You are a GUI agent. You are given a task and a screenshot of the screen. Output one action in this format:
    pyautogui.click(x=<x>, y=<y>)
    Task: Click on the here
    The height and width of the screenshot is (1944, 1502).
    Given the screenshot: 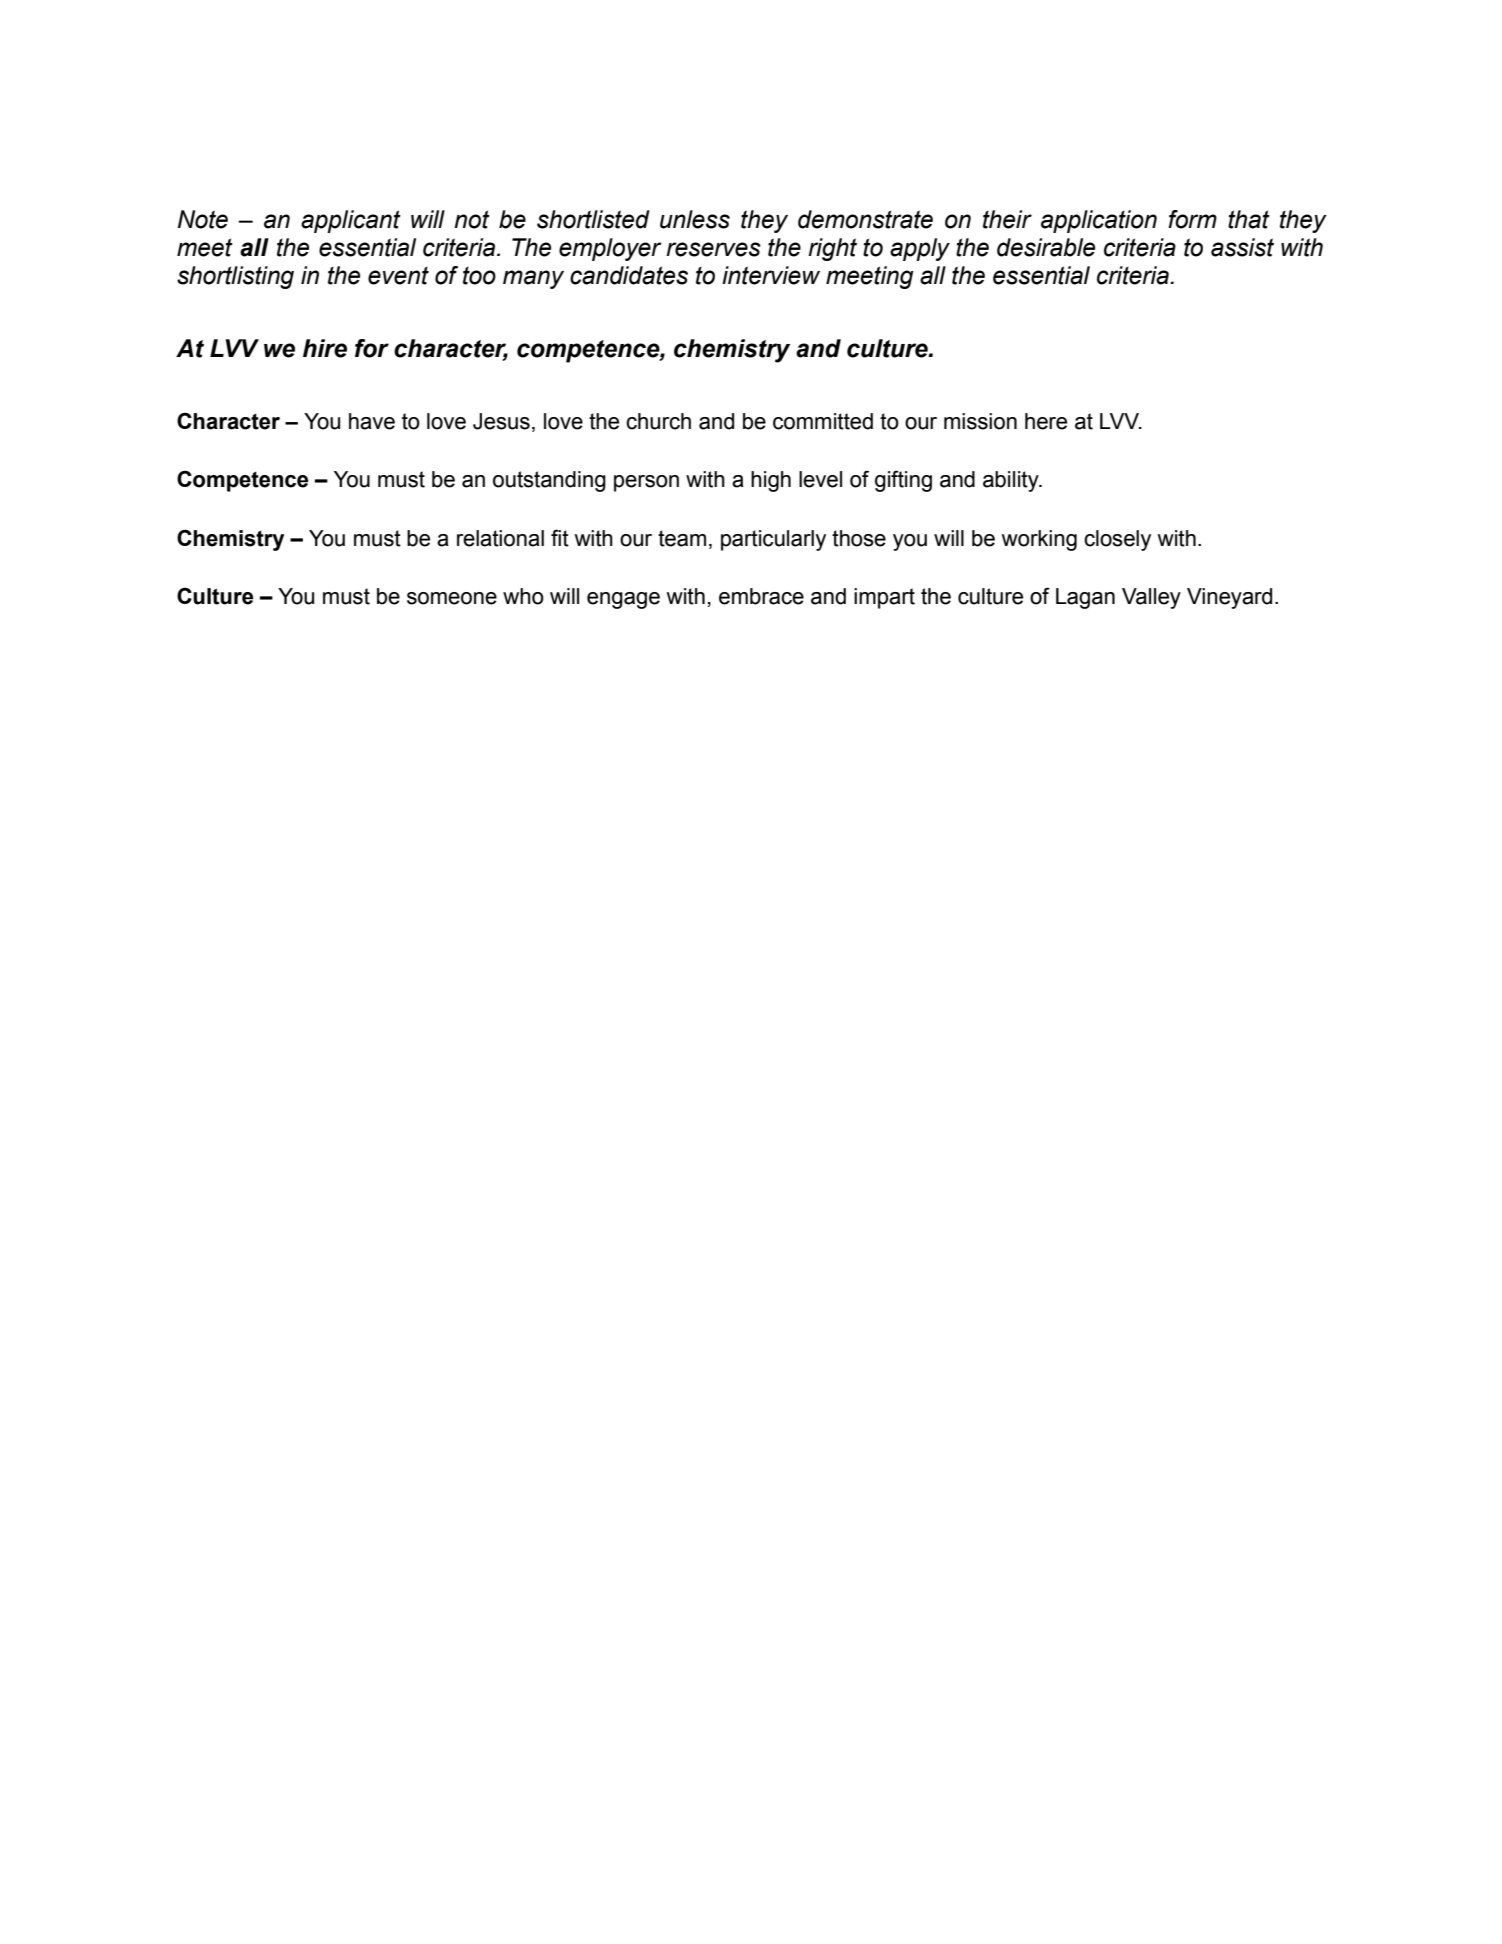 What is the action you would take?
    pyautogui.click(x=1046, y=421)
